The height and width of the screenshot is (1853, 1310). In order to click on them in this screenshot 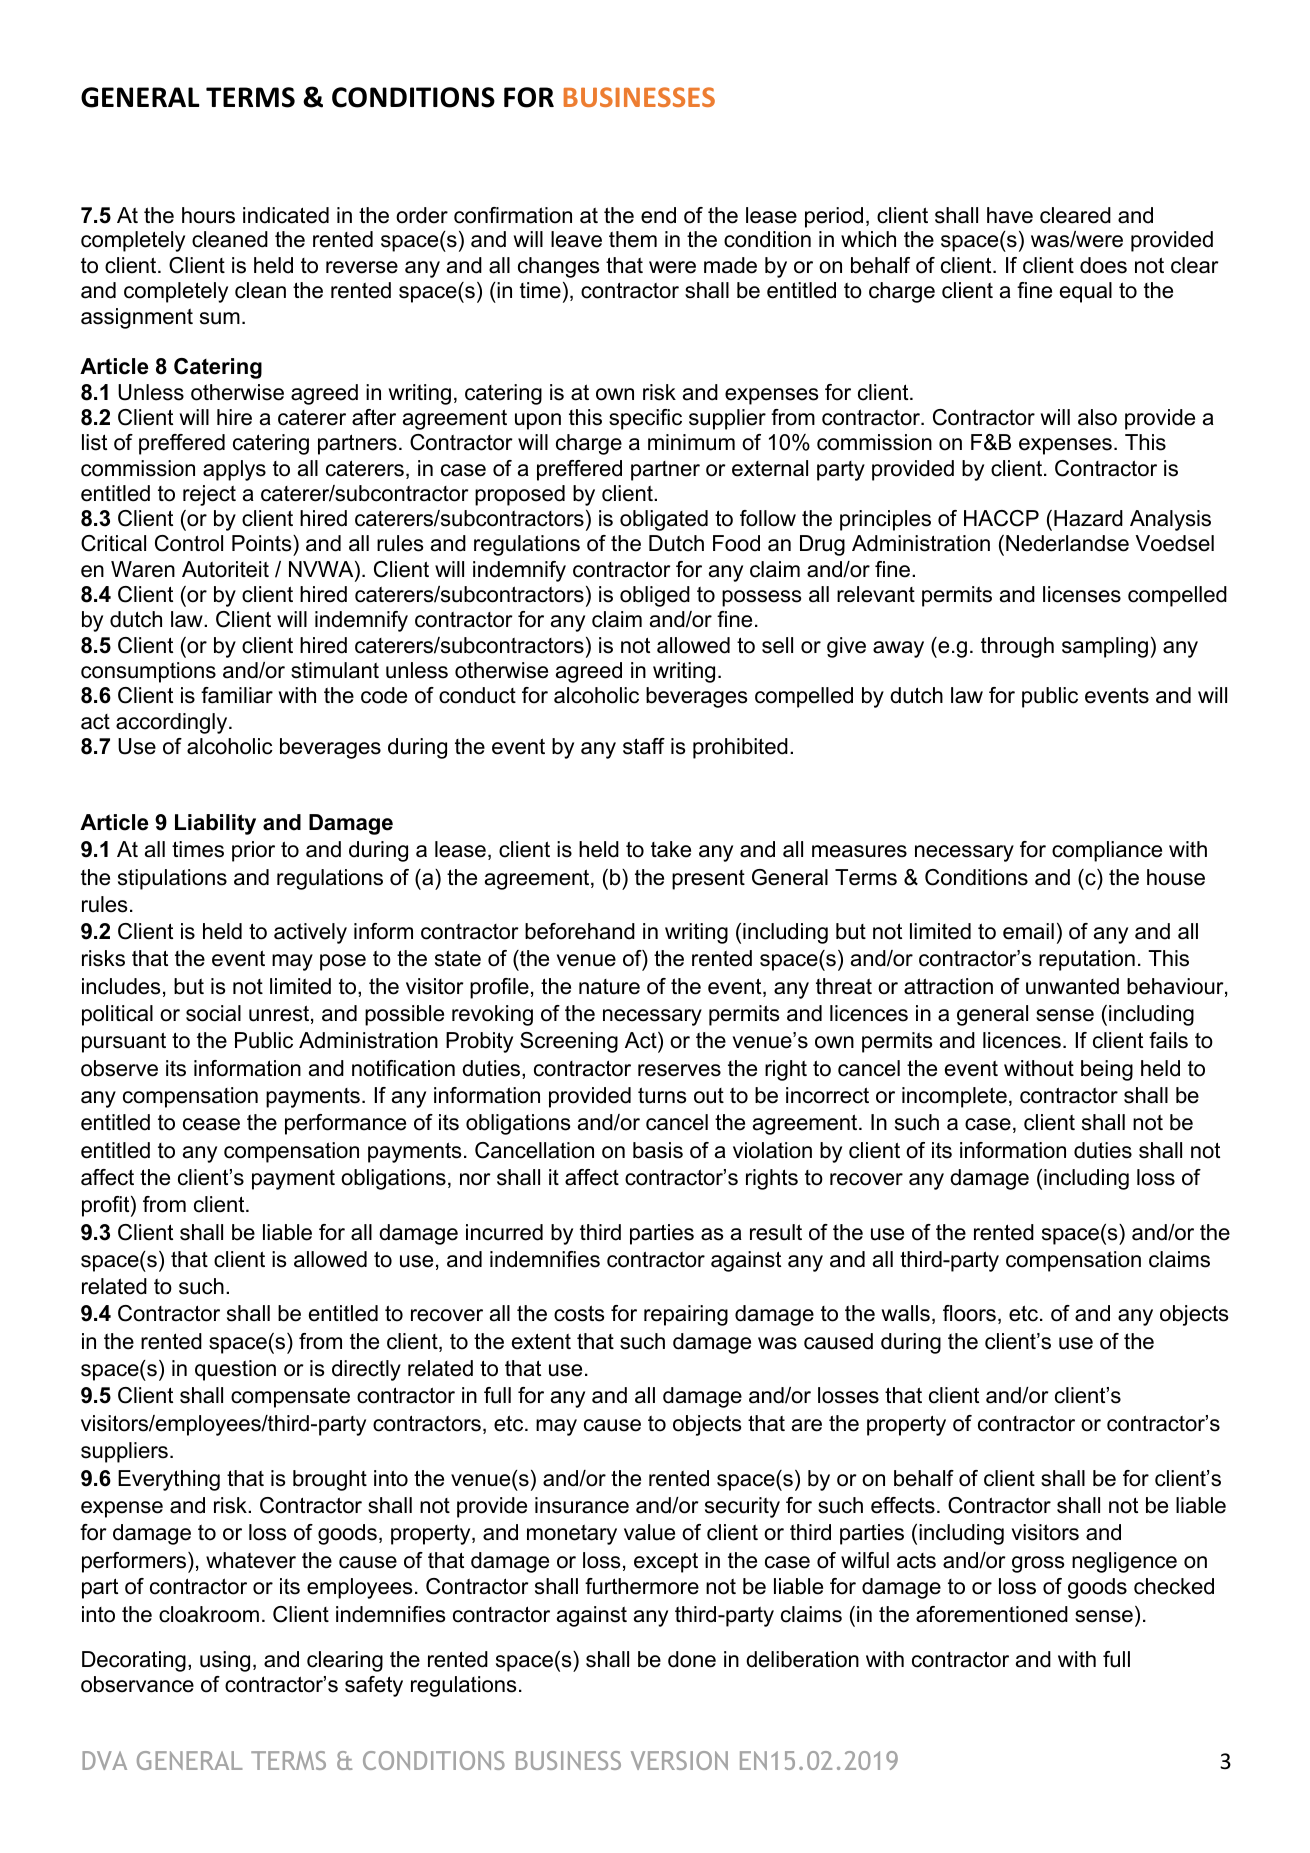, I will do `click(633, 239)`.
